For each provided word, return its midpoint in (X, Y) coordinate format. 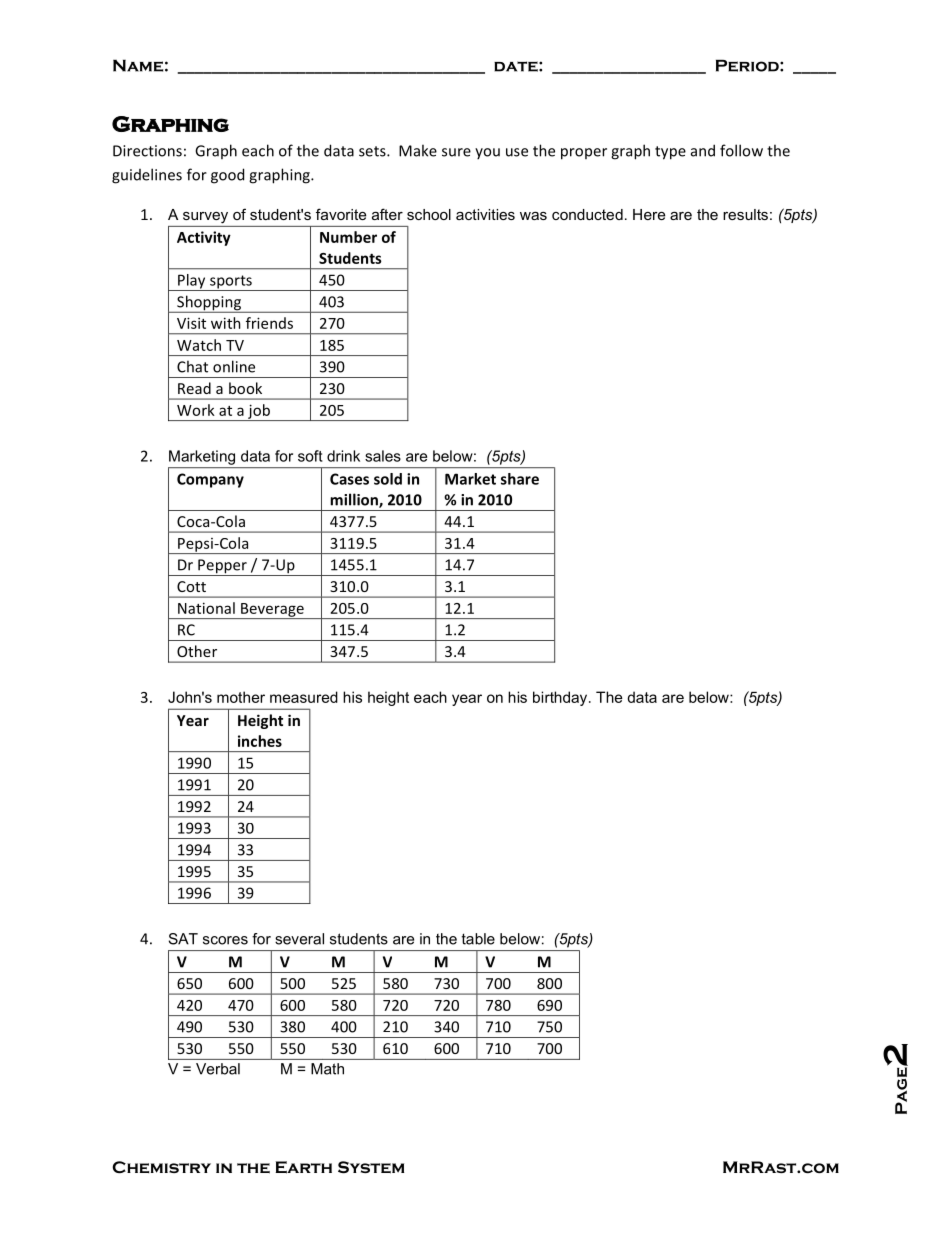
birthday (561, 698)
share (520, 479)
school (429, 214)
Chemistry (161, 1167)
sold (388, 479)
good (227, 176)
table (478, 939)
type (670, 153)
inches (260, 741)
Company (210, 480)
